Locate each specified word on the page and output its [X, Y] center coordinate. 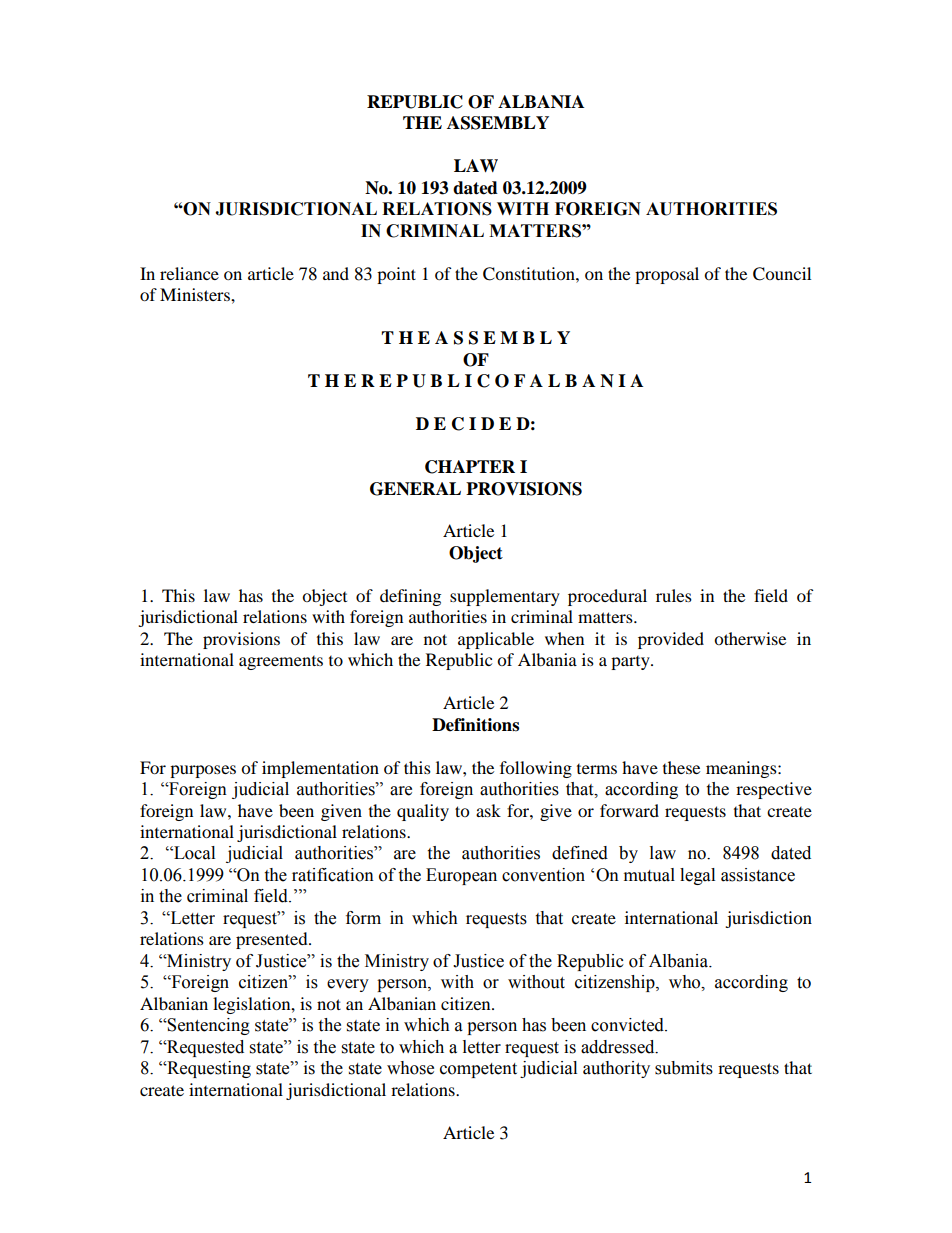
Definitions [475, 725]
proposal [667, 275]
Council [782, 274]
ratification [333, 875]
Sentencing [208, 1026]
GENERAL [415, 489]
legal [697, 876]
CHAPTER [470, 467]
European [461, 876]
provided [671, 640]
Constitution [530, 274]
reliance [189, 273]
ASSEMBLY [498, 123]
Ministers [196, 294]
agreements [281, 663]
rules [674, 595]
